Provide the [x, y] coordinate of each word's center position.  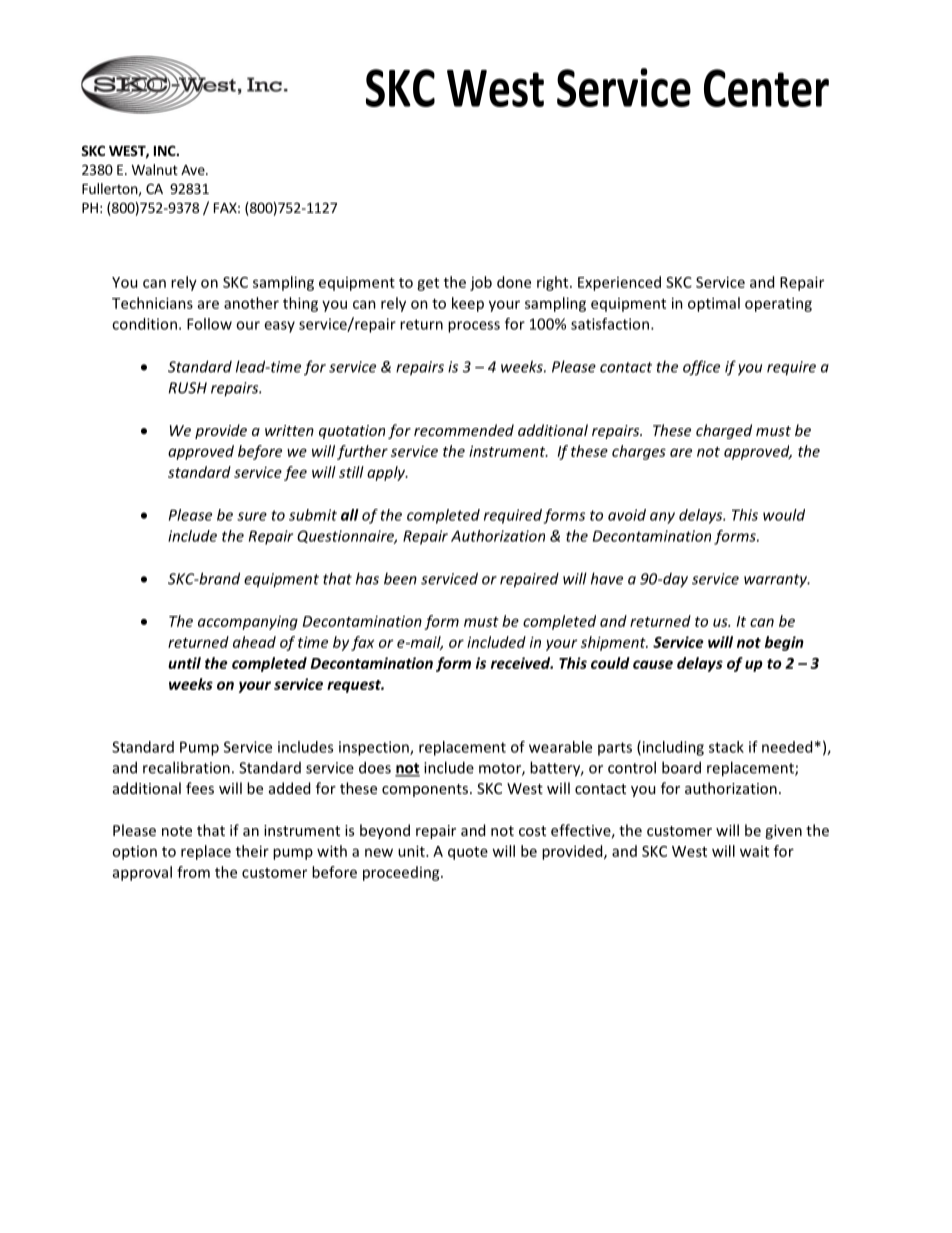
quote [468, 853]
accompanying [248, 623]
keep [468, 304]
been [400, 578]
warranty [777, 581]
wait [754, 851]
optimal [714, 304]
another [251, 303]
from [193, 872]
